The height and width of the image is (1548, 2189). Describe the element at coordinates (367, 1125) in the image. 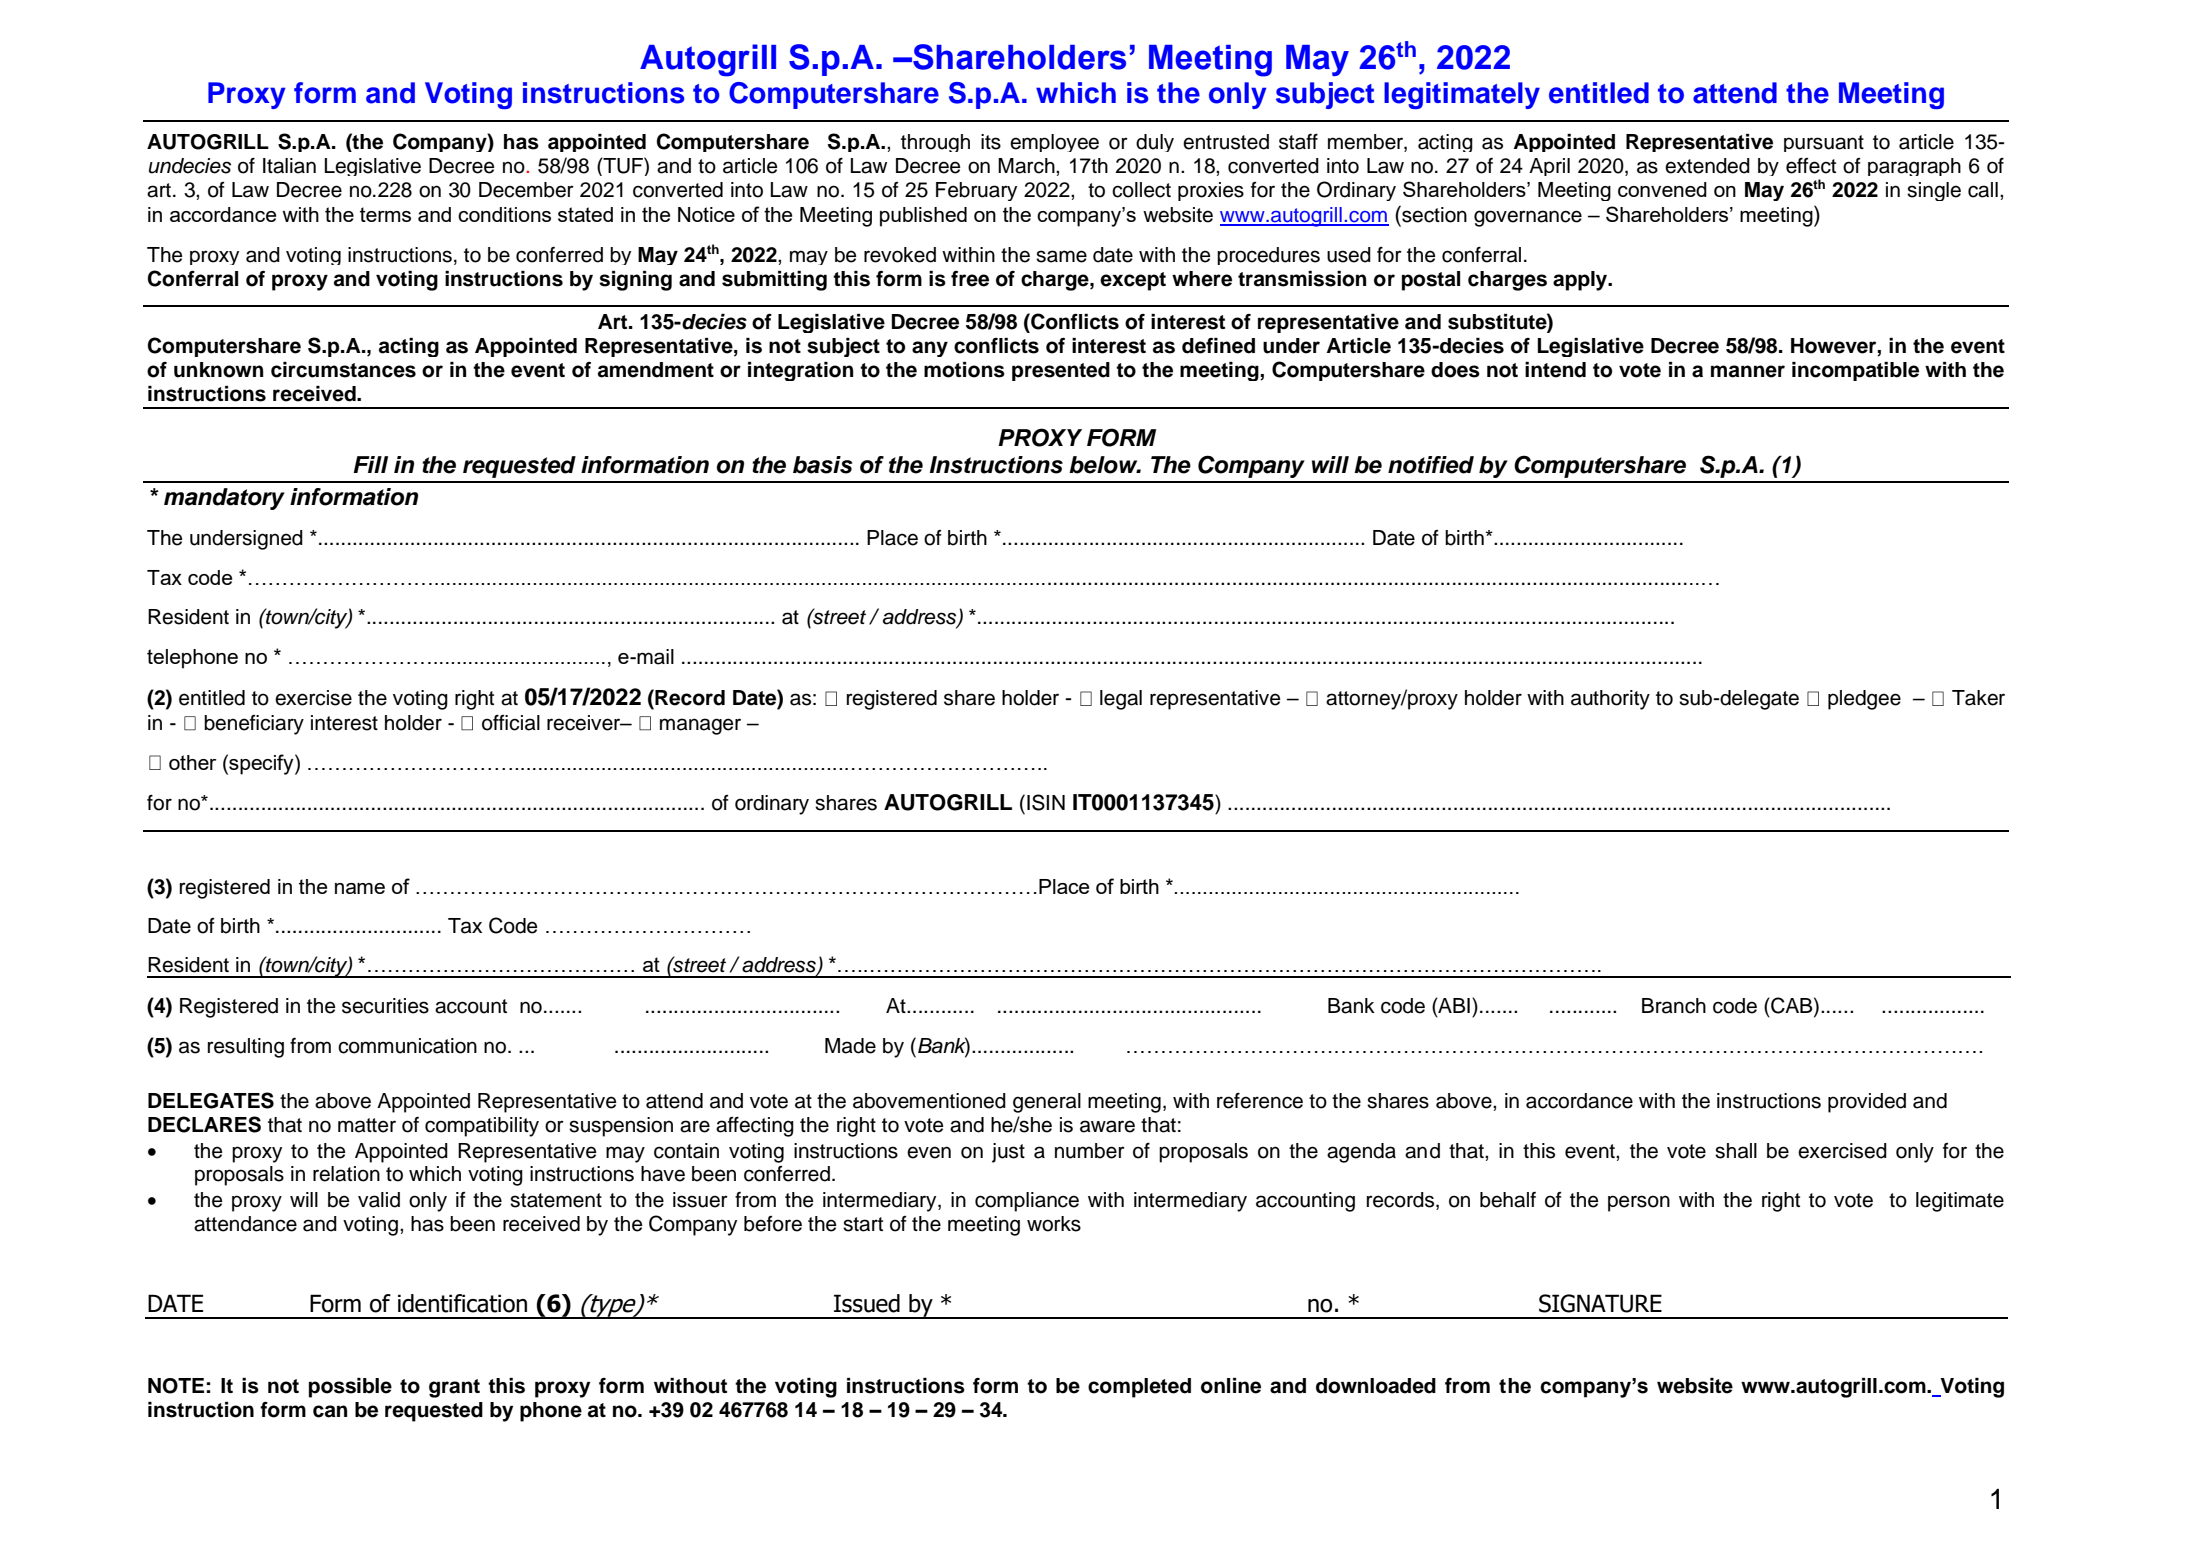

I see `matter` at that location.
